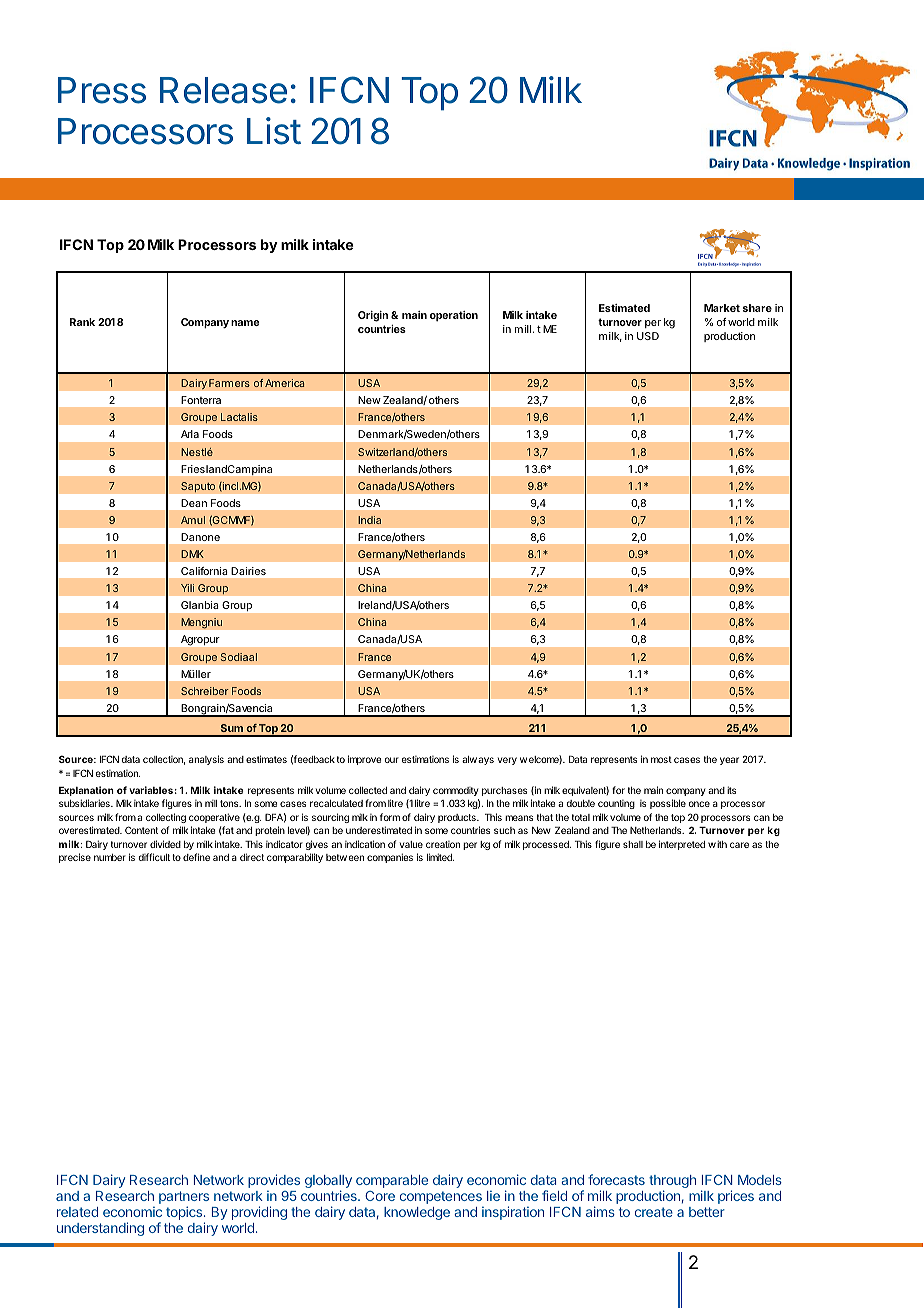 Image resolution: width=924 pixels, height=1308 pixels. I want to click on through, so click(672, 1183).
